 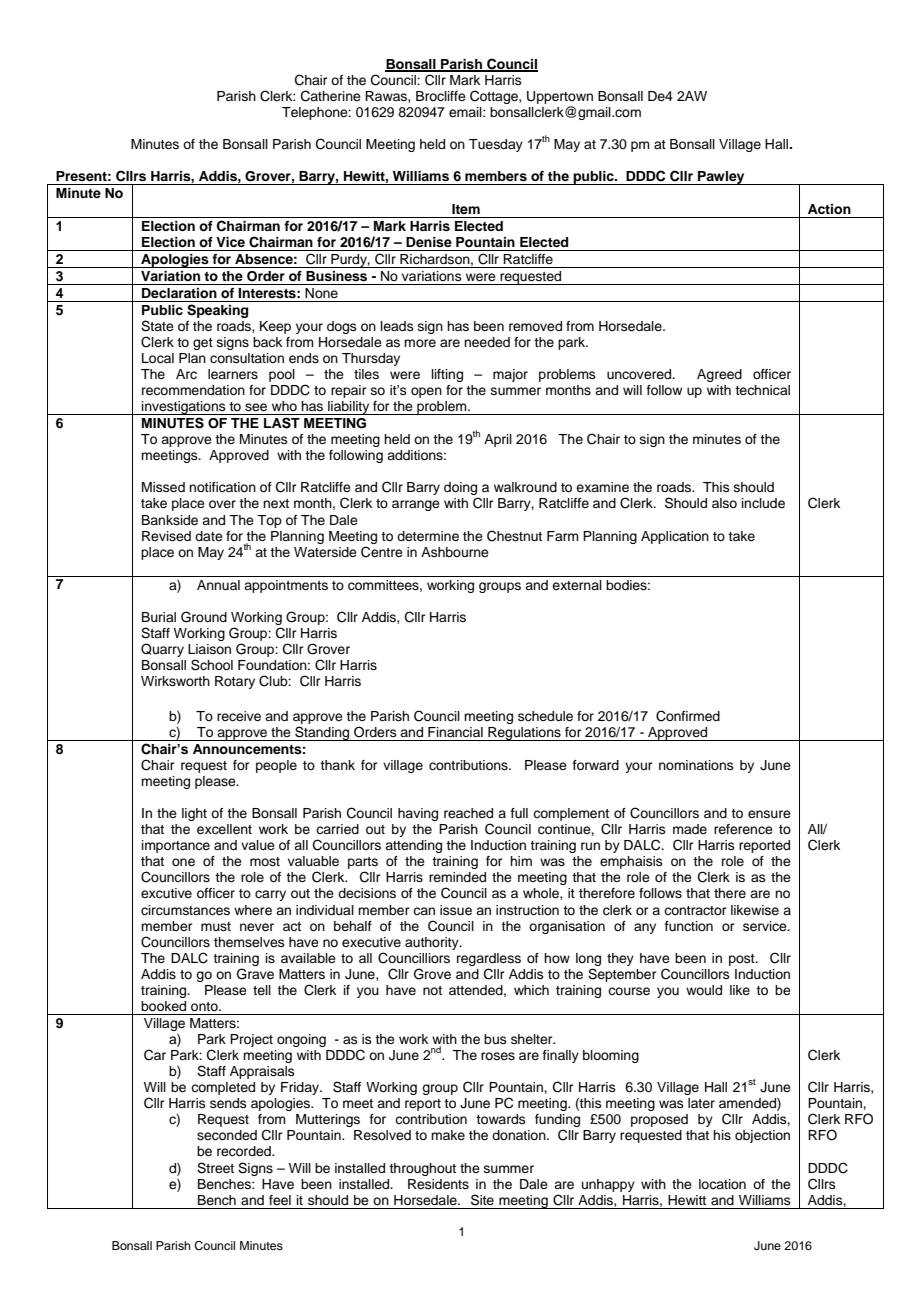 I want to click on schedule, so click(x=545, y=716).
